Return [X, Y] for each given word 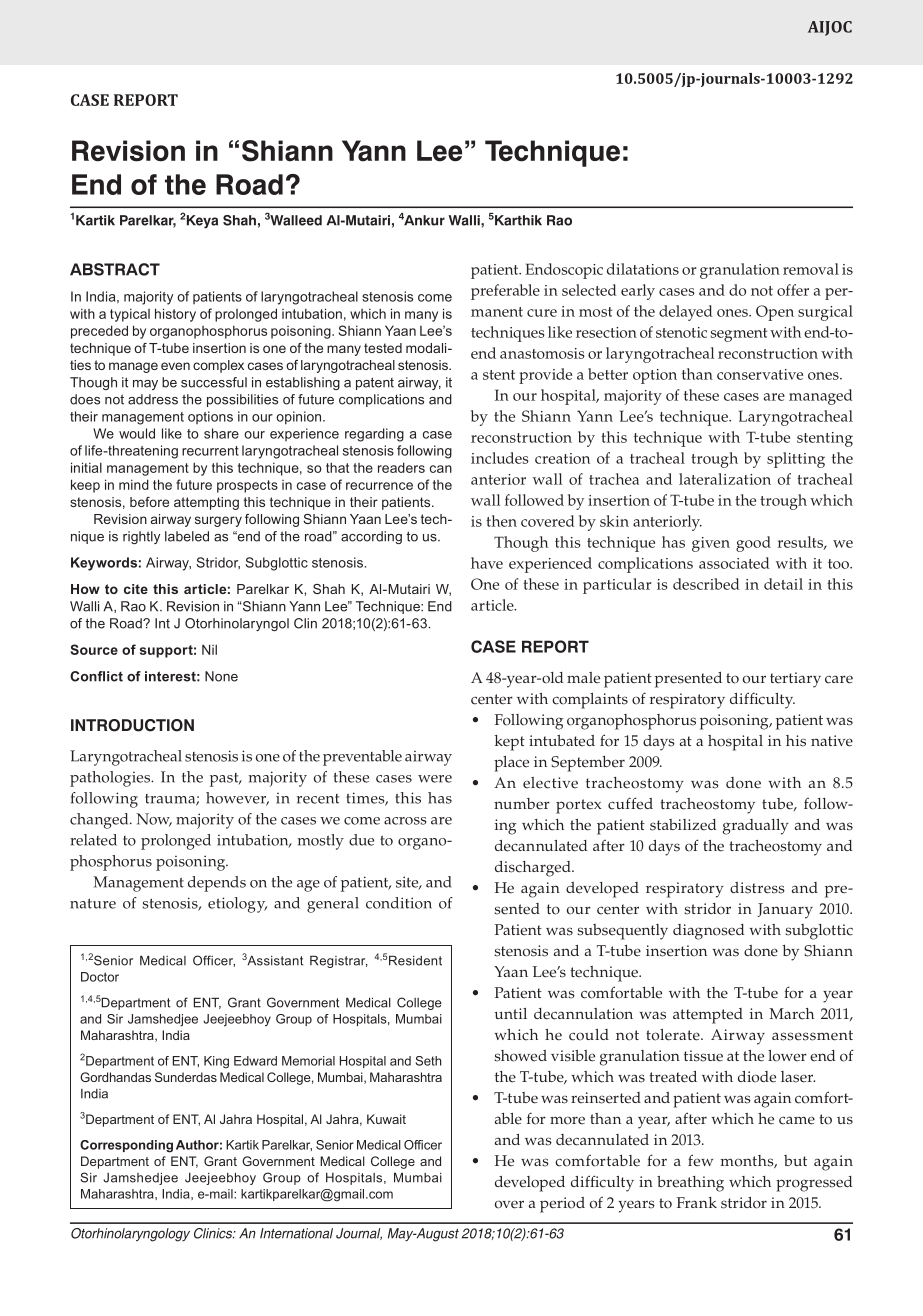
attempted [708, 1016]
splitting [796, 460]
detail [783, 584]
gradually [756, 827]
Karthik [518, 220]
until [510, 1013]
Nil [209, 649]
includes [500, 458]
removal [811, 269]
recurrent [210, 451]
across [405, 821]
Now [154, 820]
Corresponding [126, 1146]
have [487, 563]
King [216, 1062]
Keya [202, 222]
